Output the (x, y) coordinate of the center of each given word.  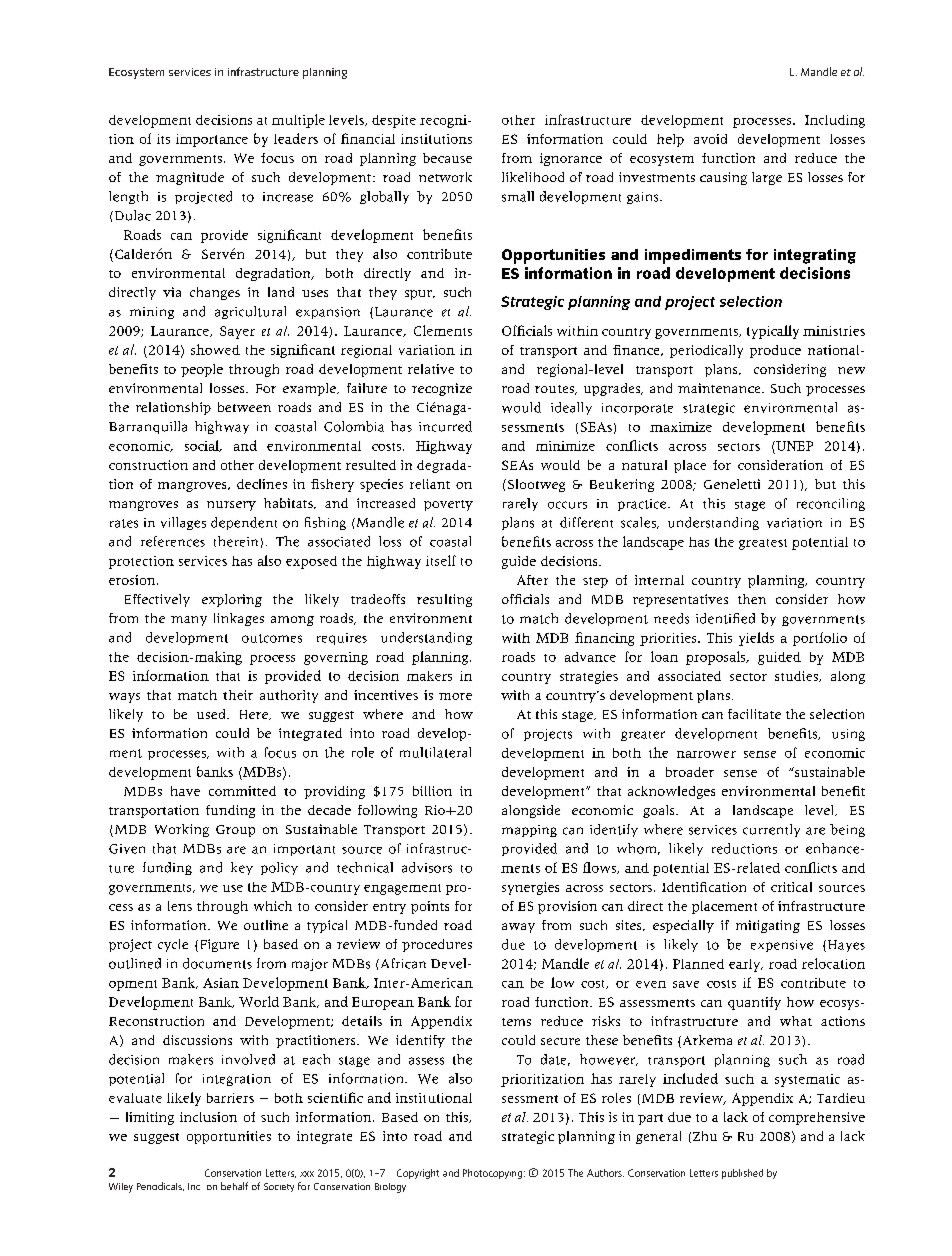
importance (212, 140)
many (189, 621)
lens (180, 906)
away (518, 928)
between (244, 407)
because (447, 158)
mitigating (768, 926)
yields (756, 639)
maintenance (720, 388)
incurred (445, 426)
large (767, 178)
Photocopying (494, 1174)
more (455, 696)
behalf (234, 1186)
